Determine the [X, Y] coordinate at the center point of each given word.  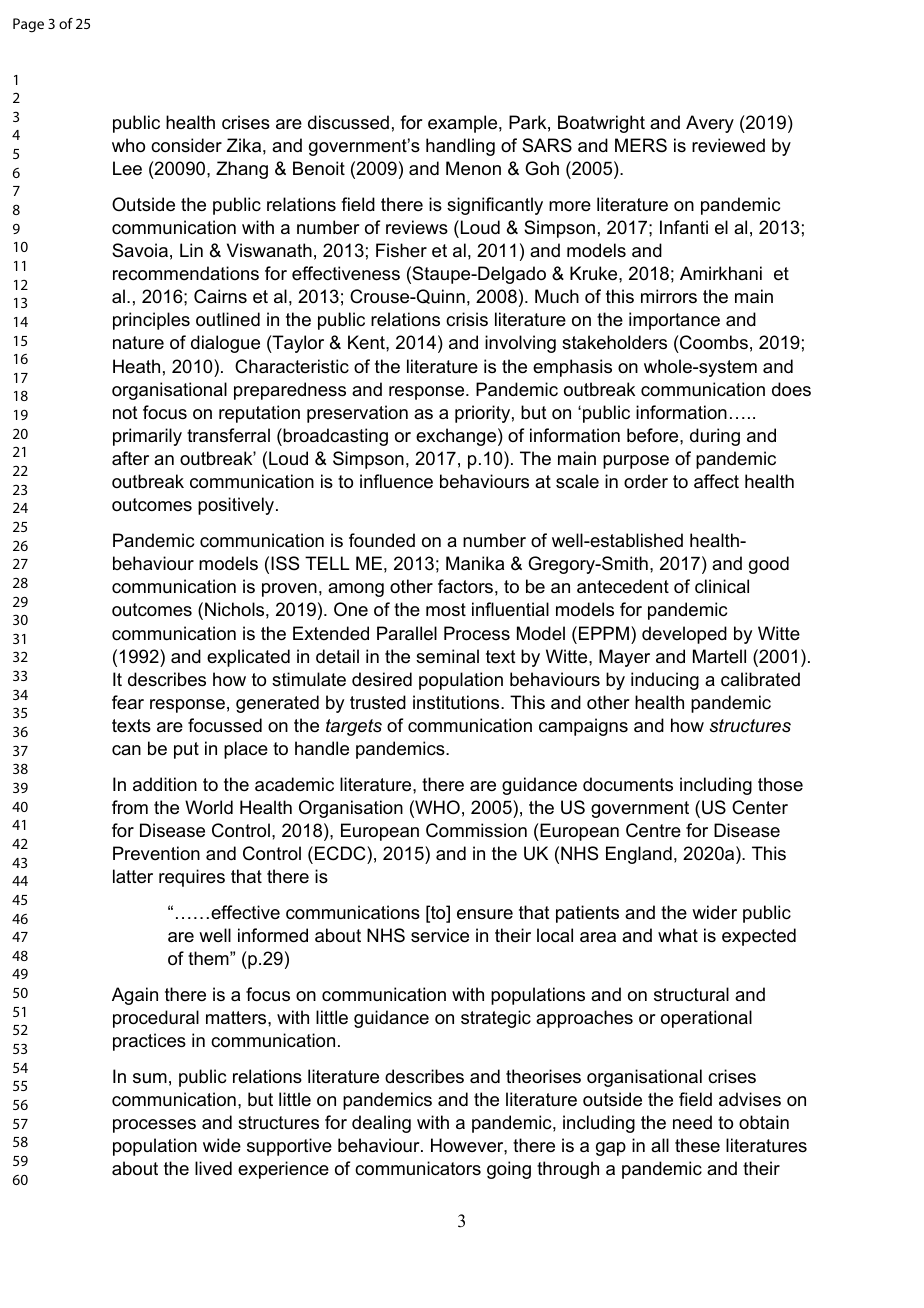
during [715, 437]
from [130, 807]
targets [354, 727]
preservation [357, 414]
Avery [710, 124]
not [125, 412]
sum [150, 1078]
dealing [381, 1124]
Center [760, 807]
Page [28, 25]
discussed [348, 122]
